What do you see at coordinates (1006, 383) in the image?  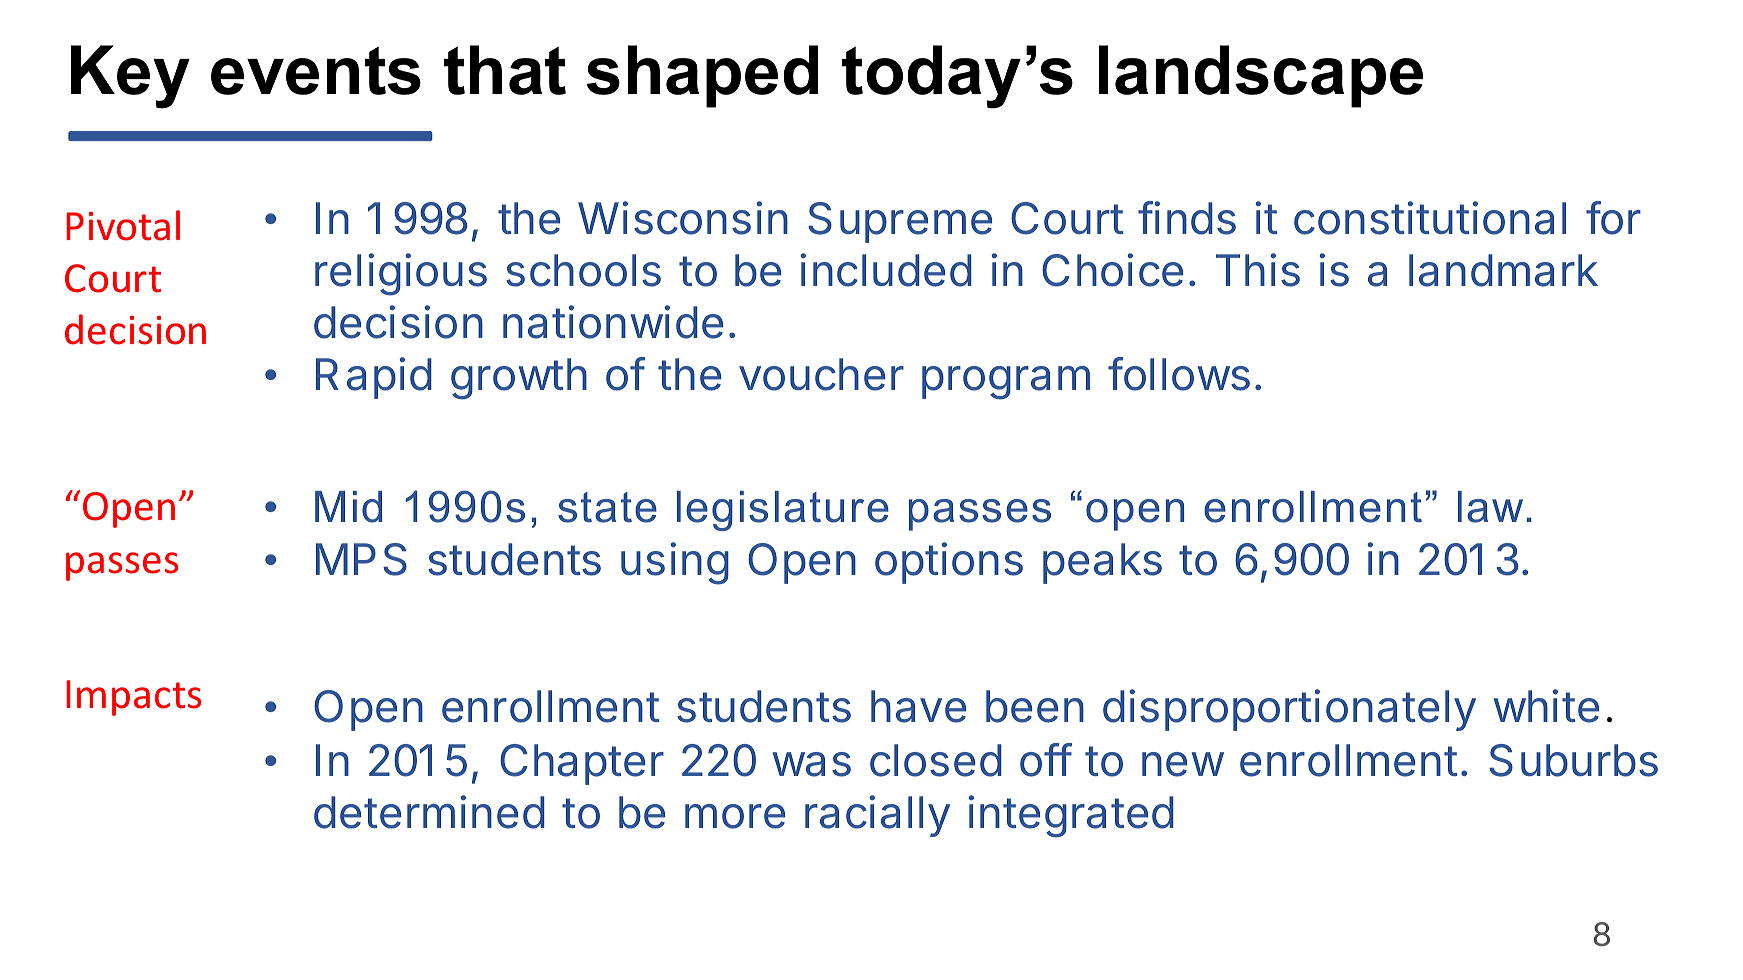 I see `program` at bounding box center [1006, 383].
